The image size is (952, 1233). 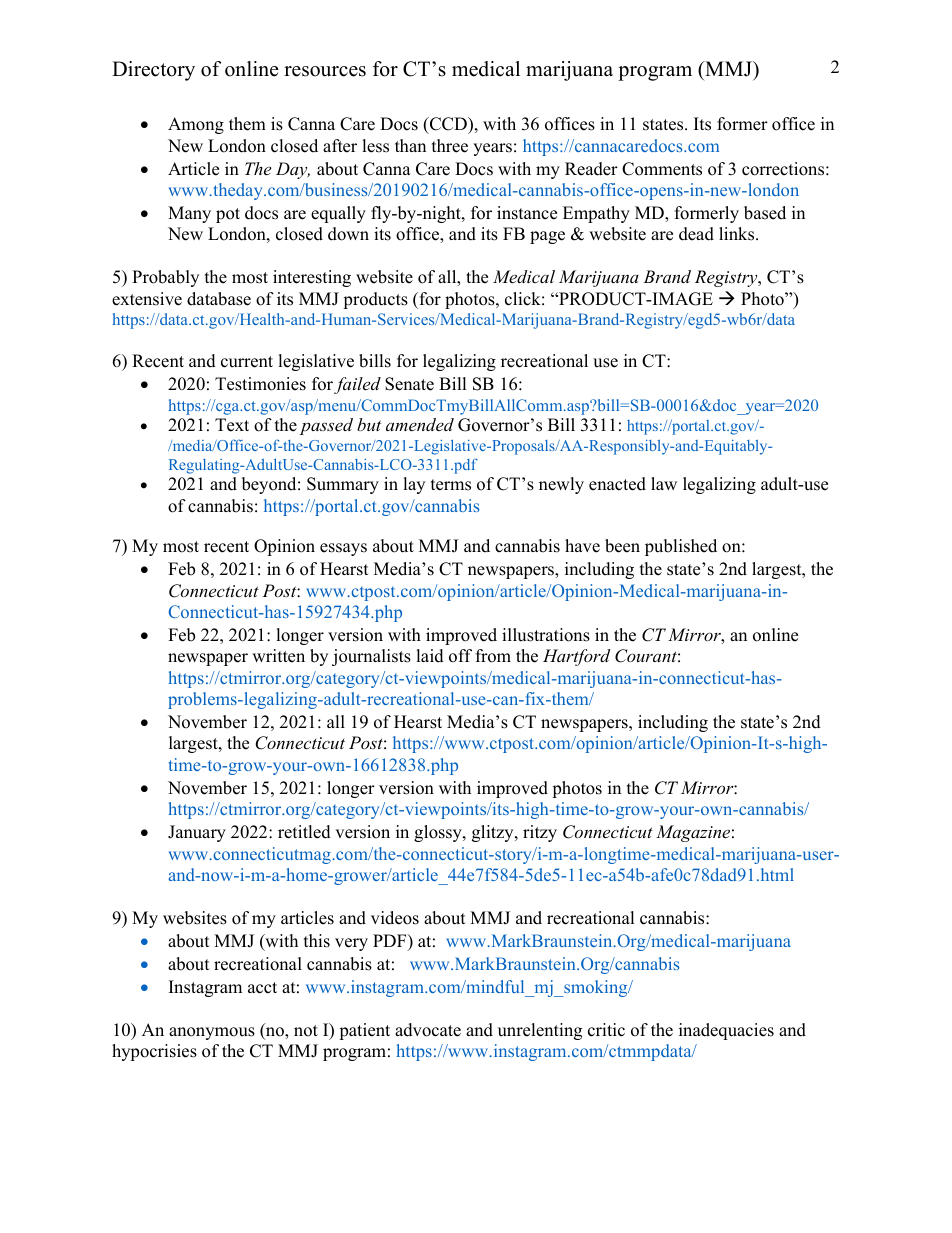 What do you see at coordinates (196, 125) in the document?
I see `Among` at bounding box center [196, 125].
